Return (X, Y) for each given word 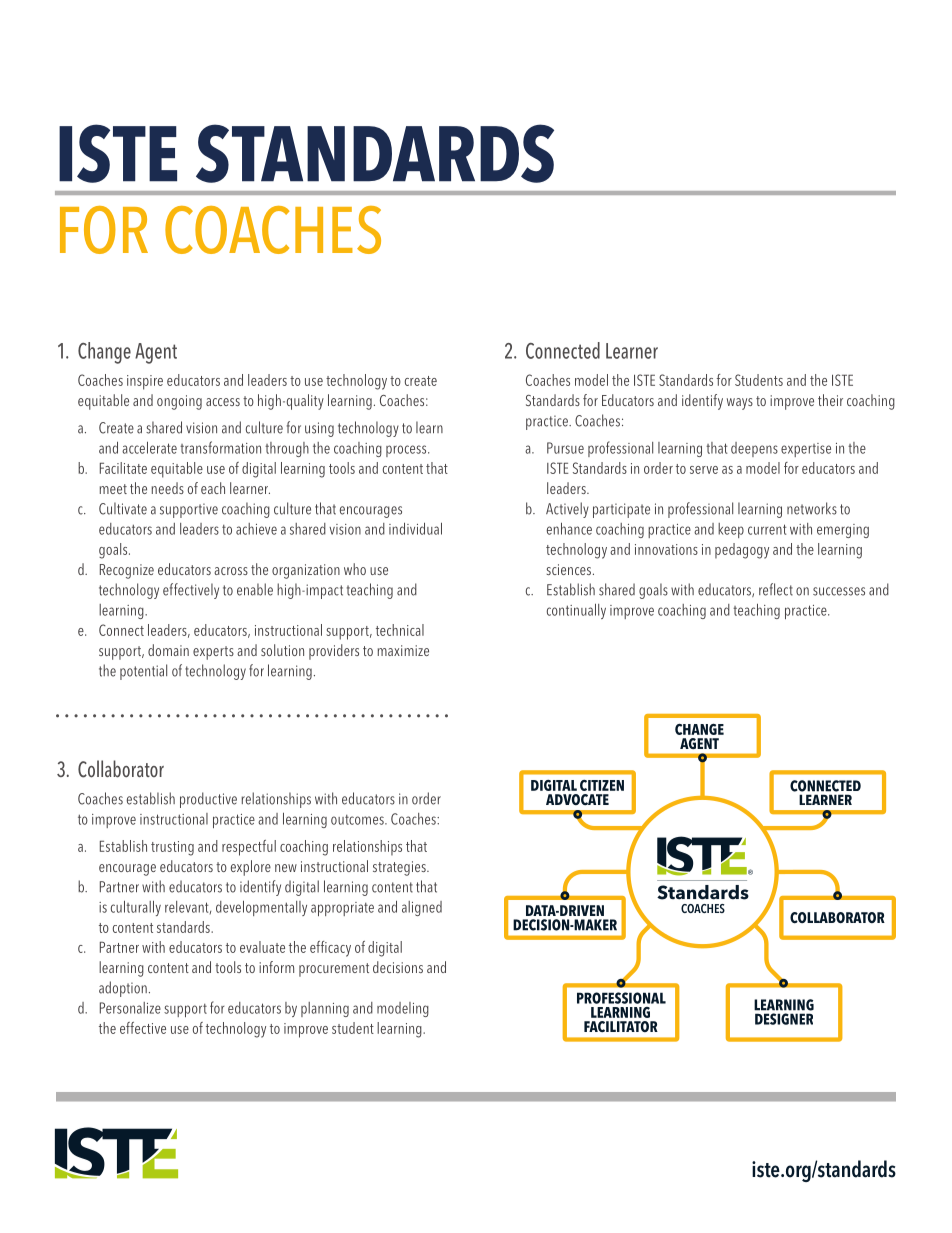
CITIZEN (602, 785)
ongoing (179, 402)
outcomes (358, 820)
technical (400, 630)
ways (740, 404)
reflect (776, 589)
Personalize (130, 1008)
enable (255, 589)
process (407, 451)
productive (208, 800)
